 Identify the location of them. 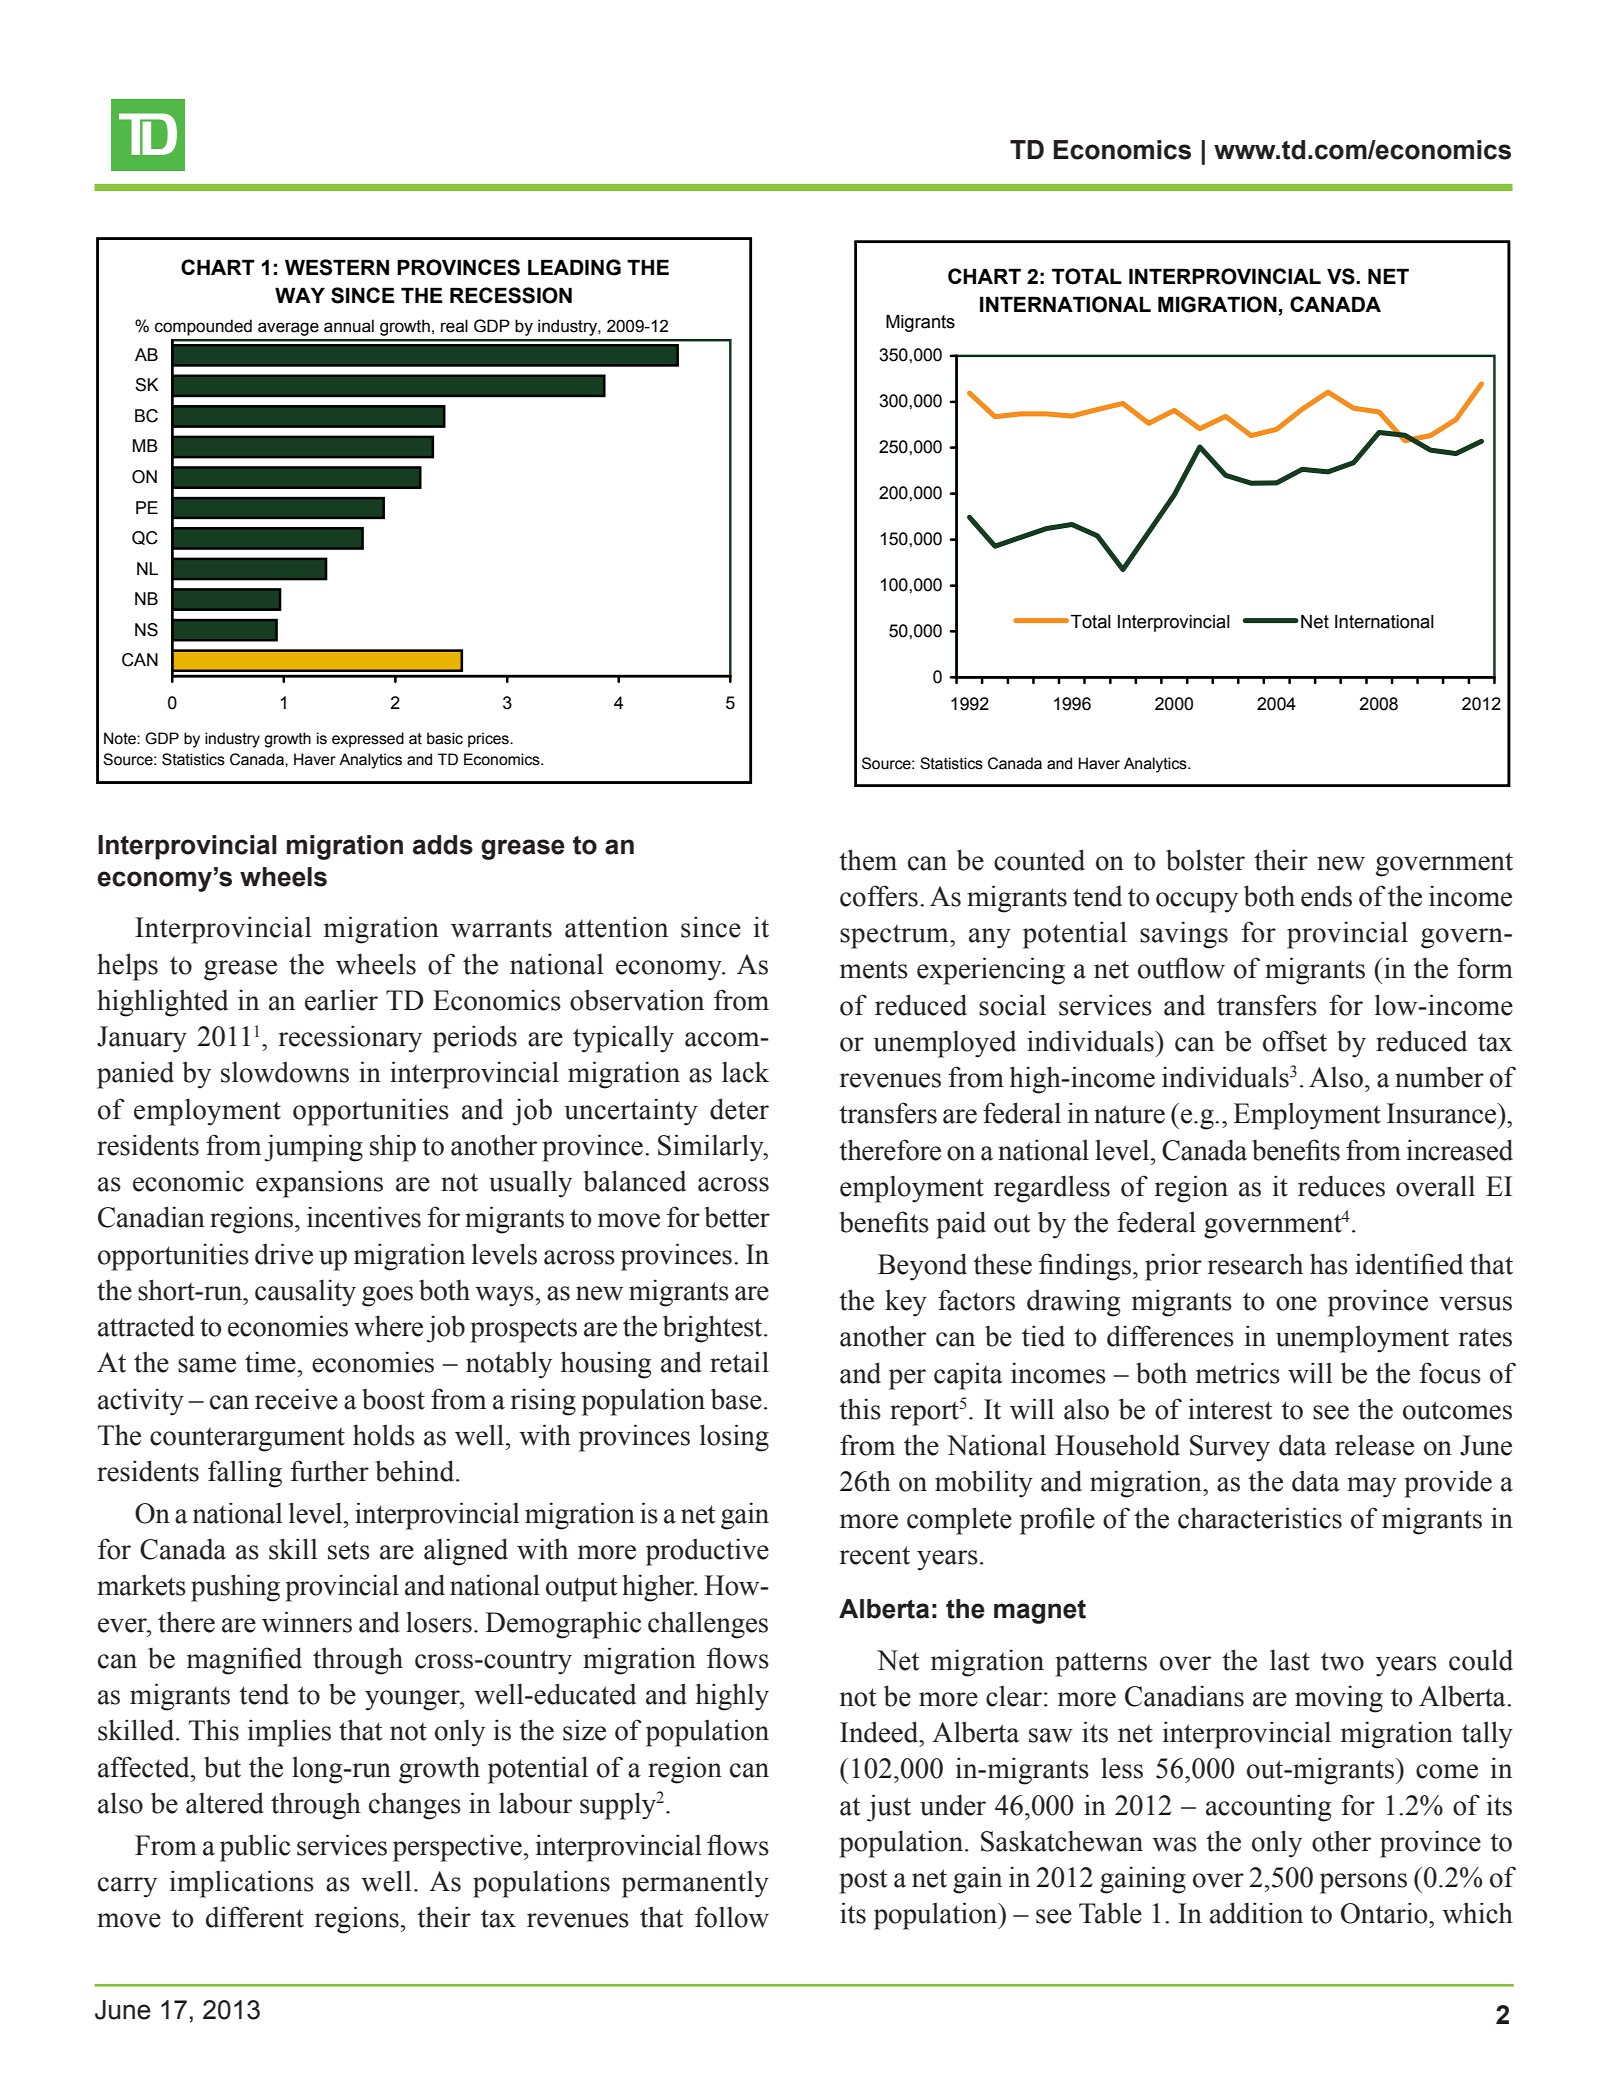
(868, 860).
